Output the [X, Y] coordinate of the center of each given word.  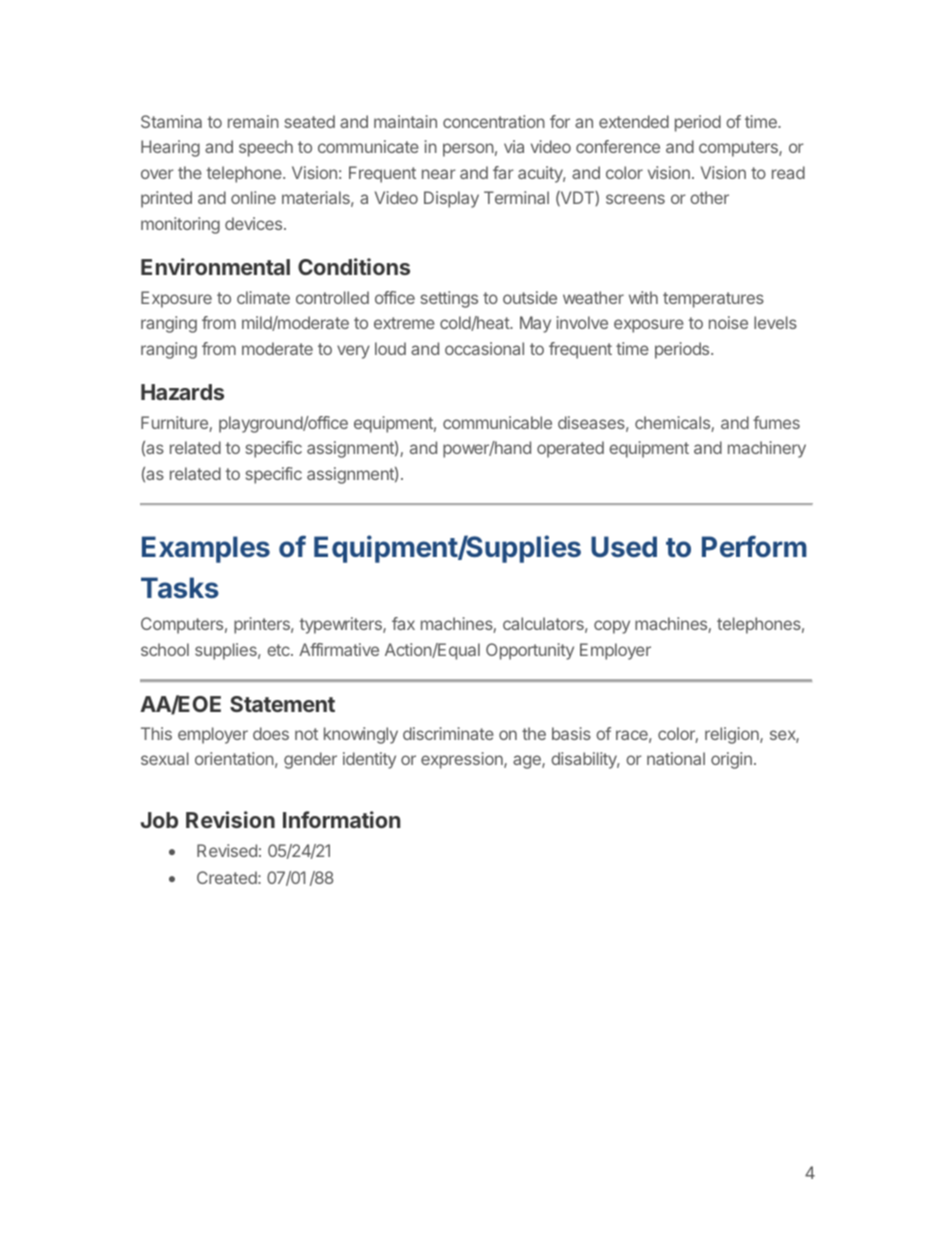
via [514, 146]
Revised [227, 850]
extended [634, 121]
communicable [497, 422]
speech [266, 148]
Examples [206, 549]
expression [463, 760]
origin [731, 760]
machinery [767, 449]
